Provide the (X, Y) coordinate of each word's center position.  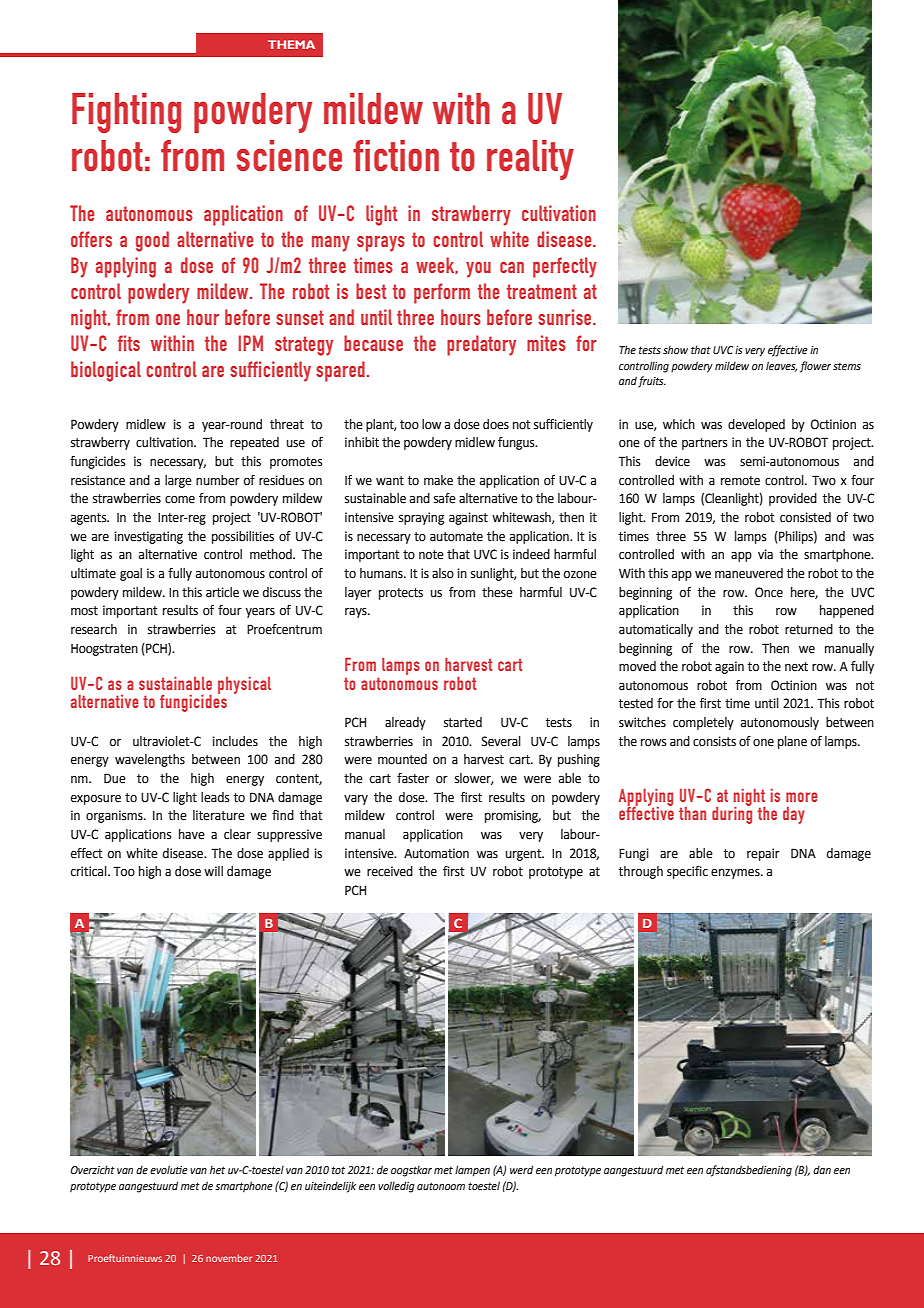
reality (530, 160)
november (229, 1258)
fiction (396, 155)
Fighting (126, 113)
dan (822, 1170)
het (217, 1170)
